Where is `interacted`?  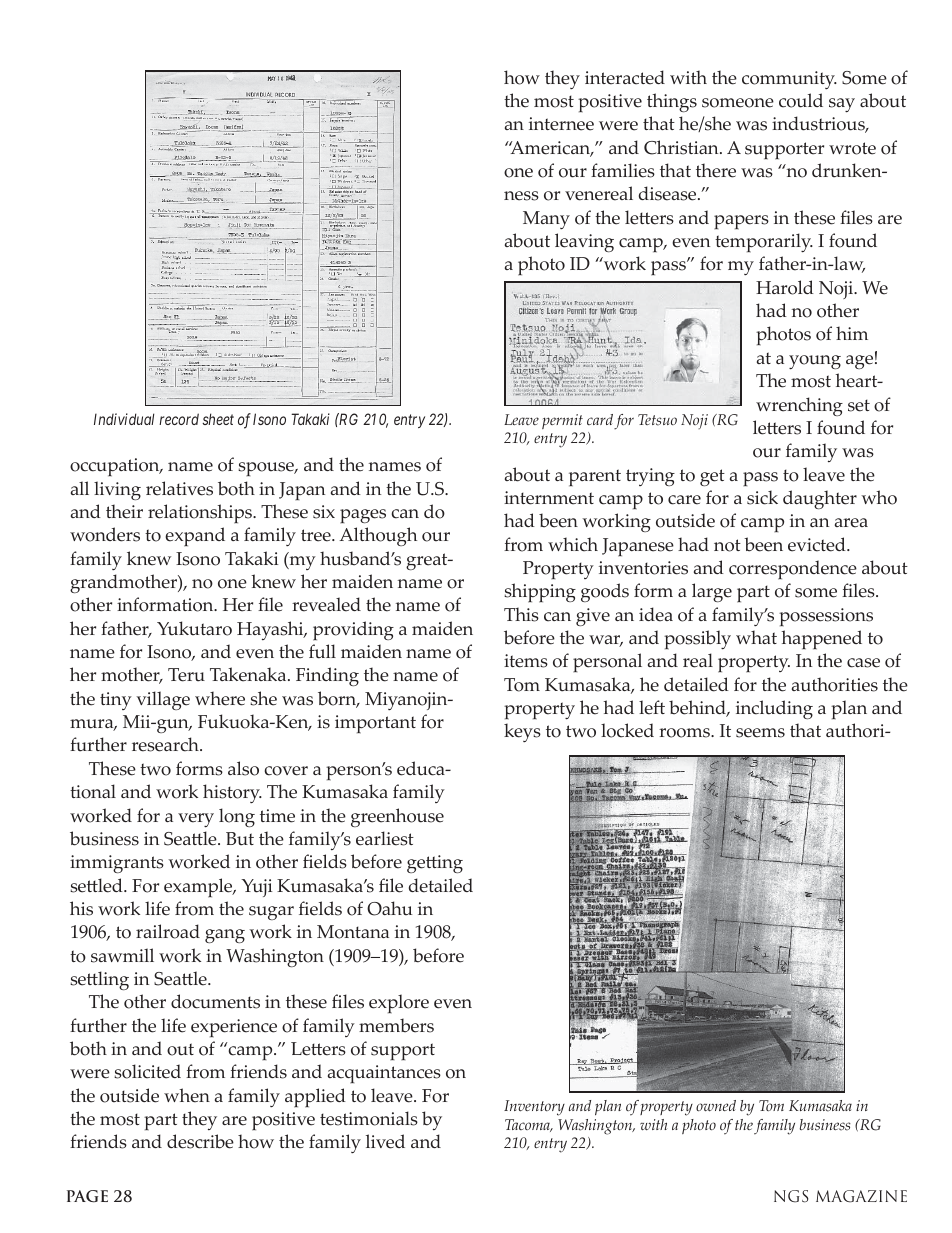
interacted is located at coordinates (625, 77).
